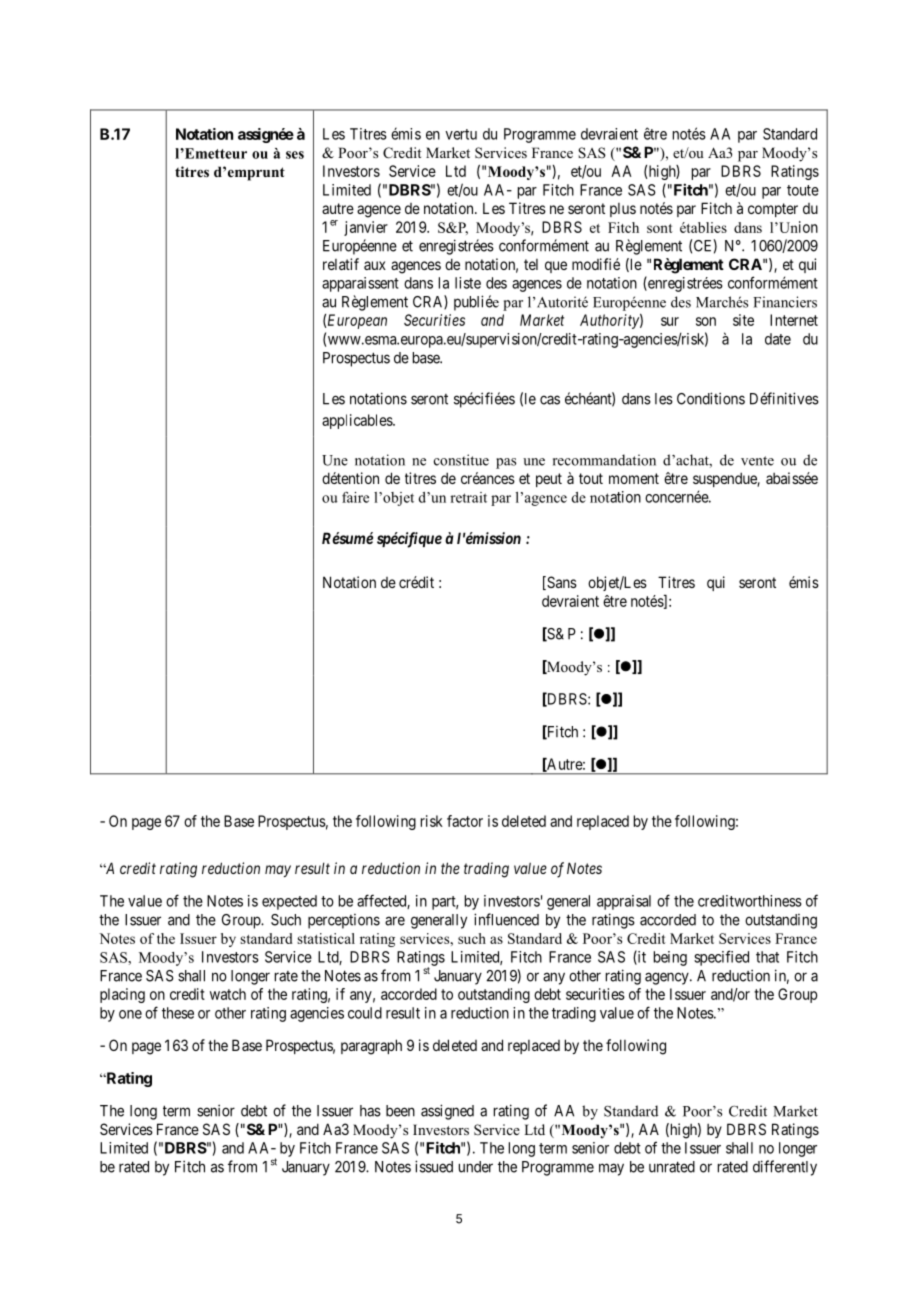  Describe the element at coordinates (561, 583) in the document. I see `Sans` at that location.
